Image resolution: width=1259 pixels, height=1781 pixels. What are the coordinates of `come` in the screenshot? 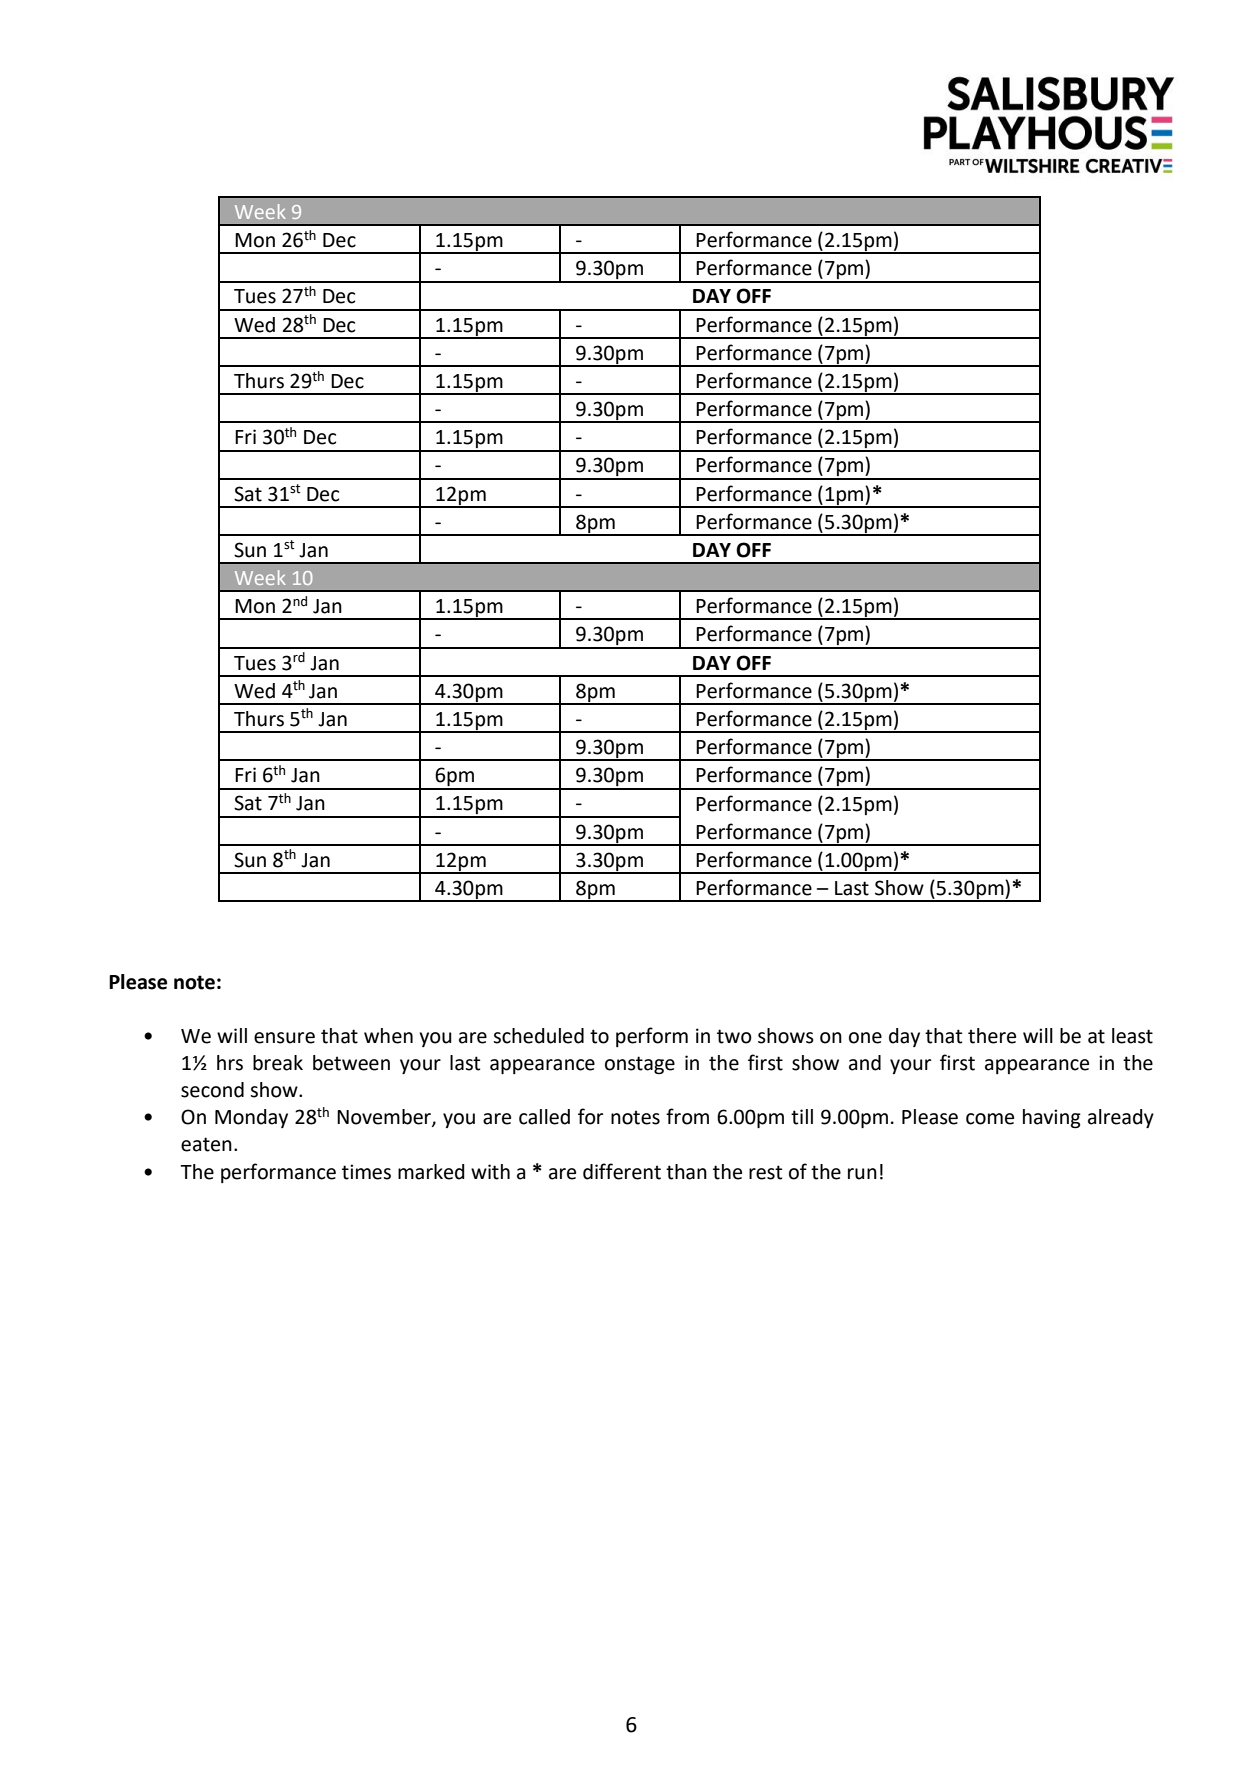 It's located at (990, 1119).
